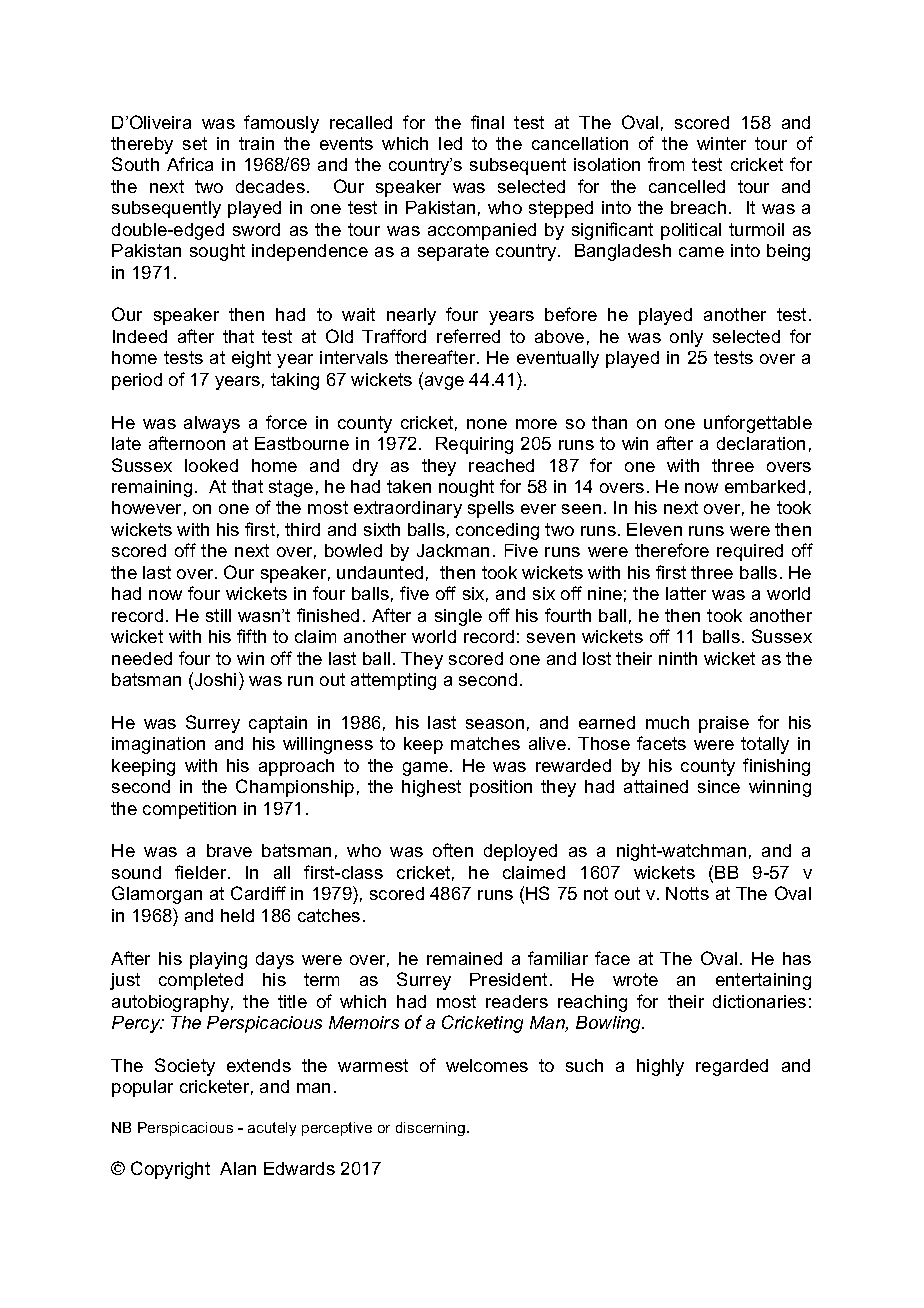  I want to click on final, so click(487, 122).
